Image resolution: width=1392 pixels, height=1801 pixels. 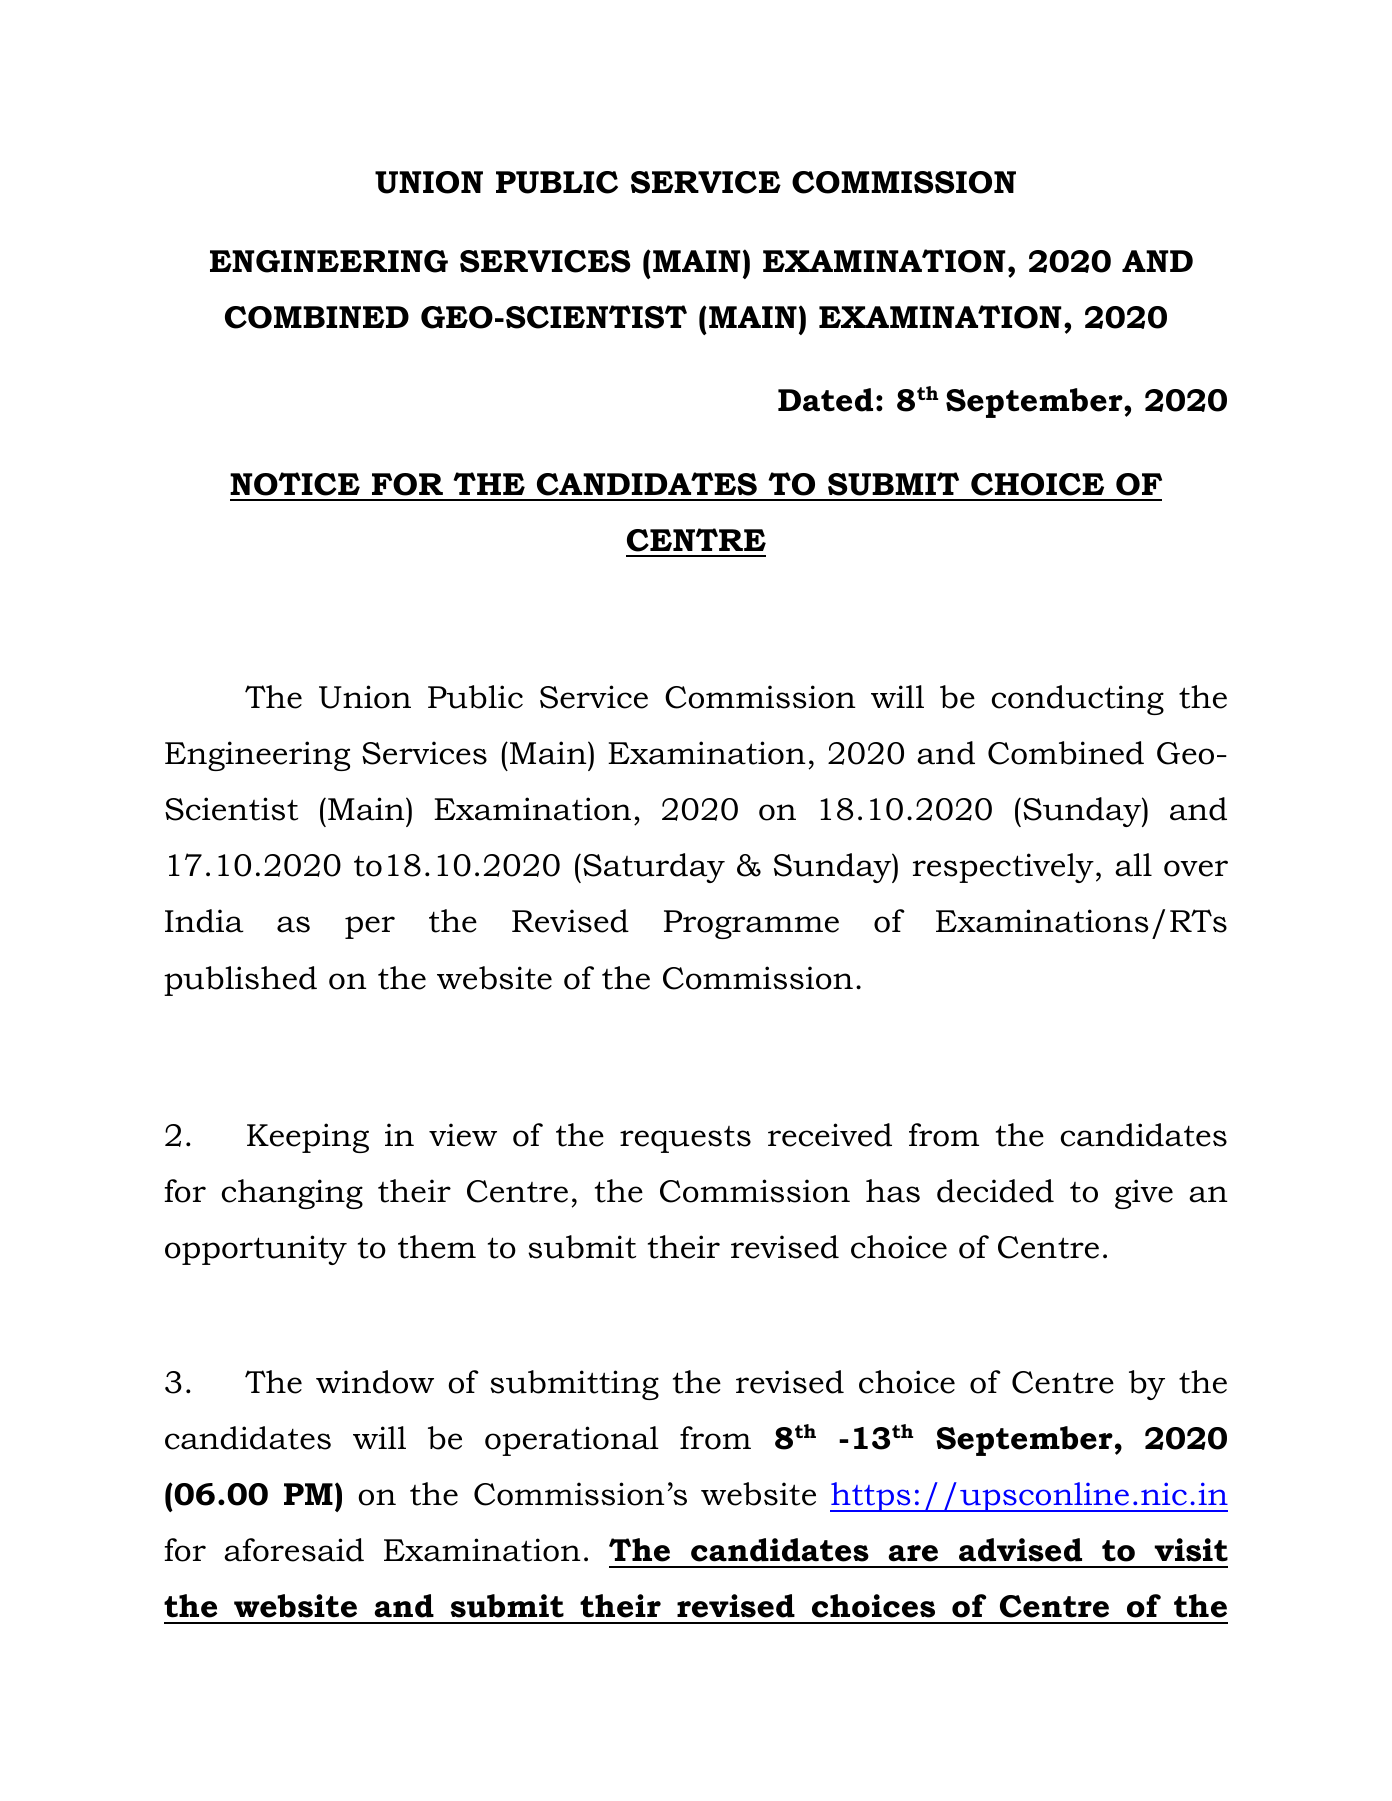 What do you see at coordinates (1078, 700) in the screenshot?
I see `conducting` at bounding box center [1078, 700].
